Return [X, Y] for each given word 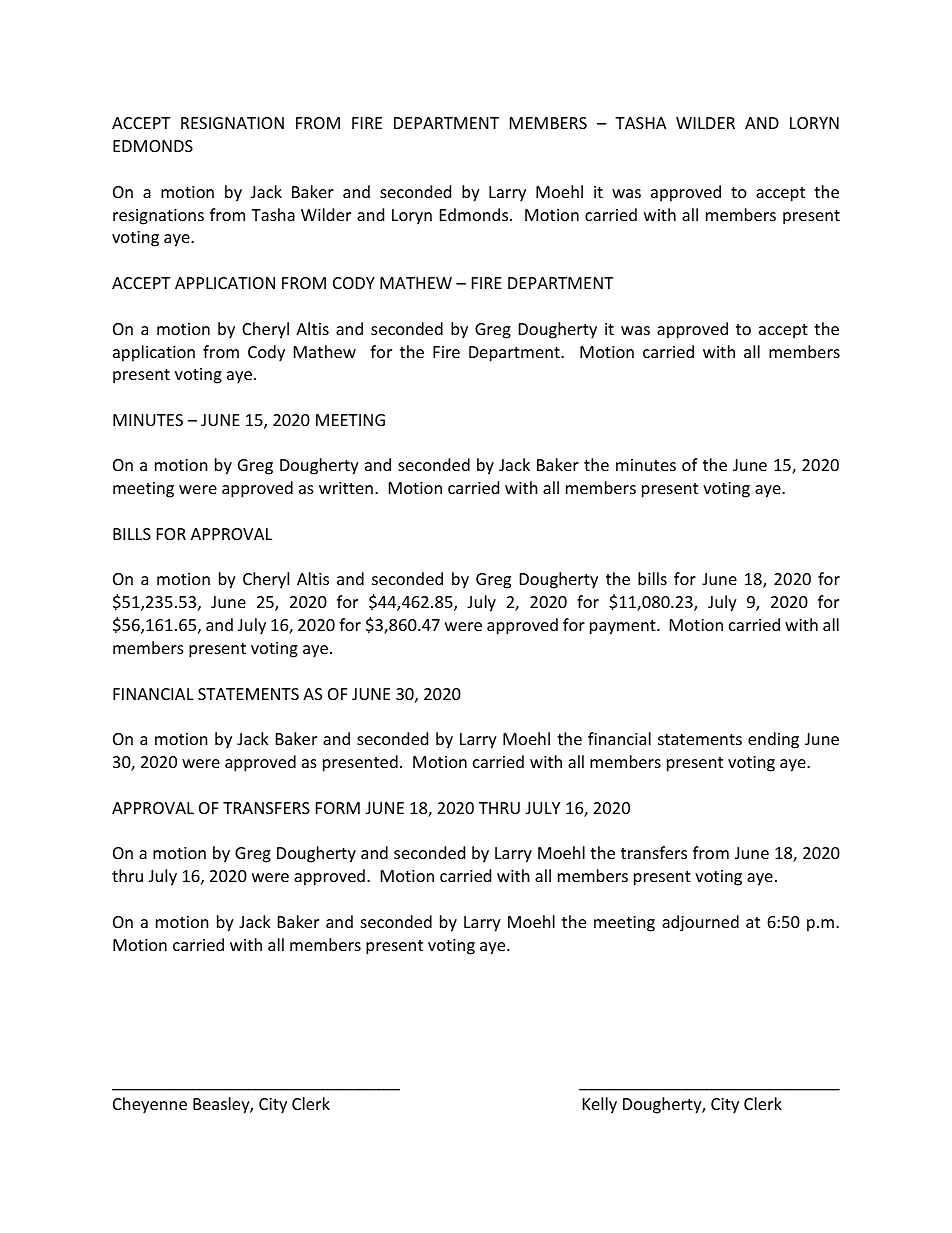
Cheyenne [150, 1105]
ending [773, 740]
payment [624, 627]
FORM [338, 808]
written [346, 488]
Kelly [600, 1105]
